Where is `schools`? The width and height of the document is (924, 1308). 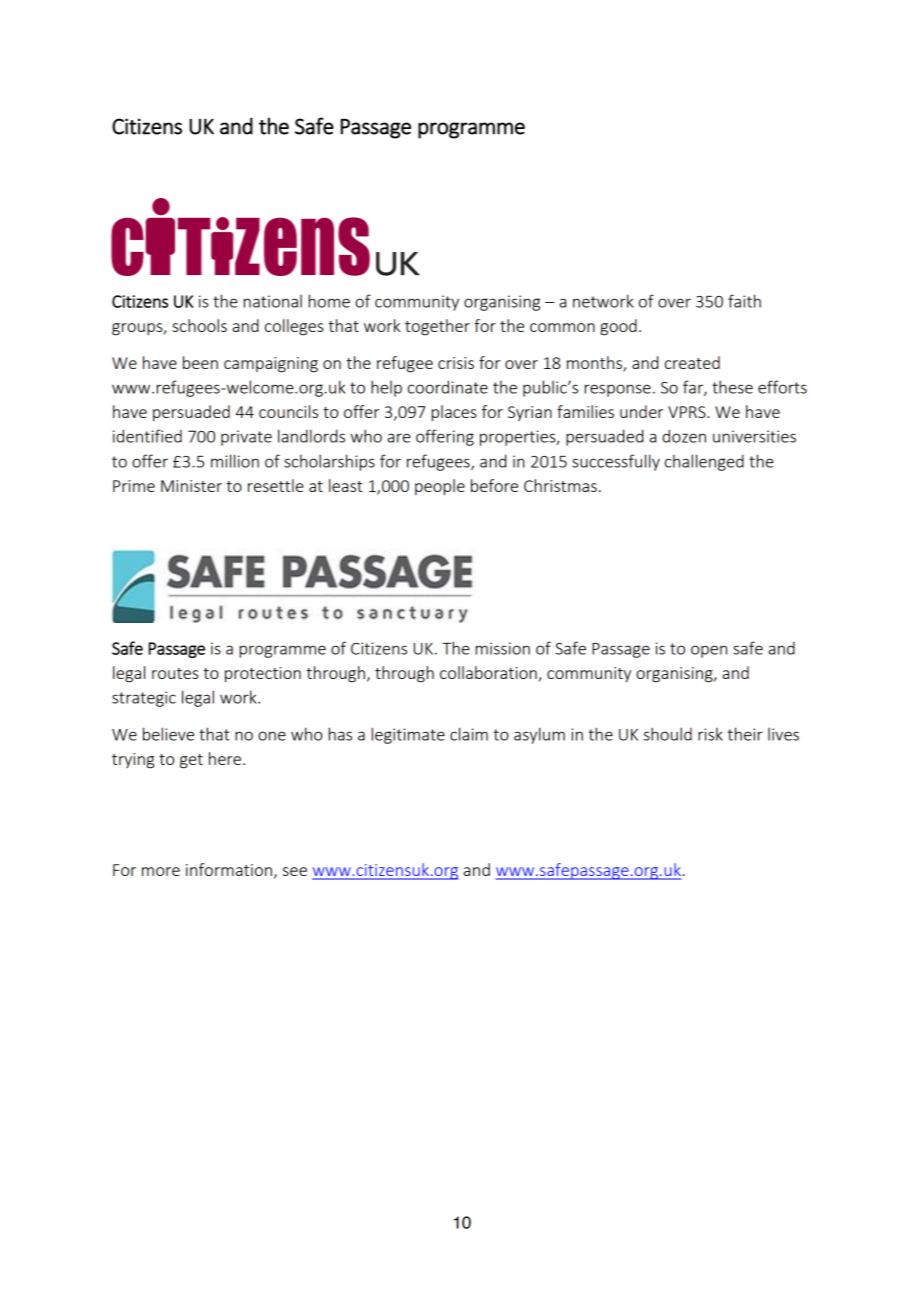 schools is located at coordinates (199, 325).
